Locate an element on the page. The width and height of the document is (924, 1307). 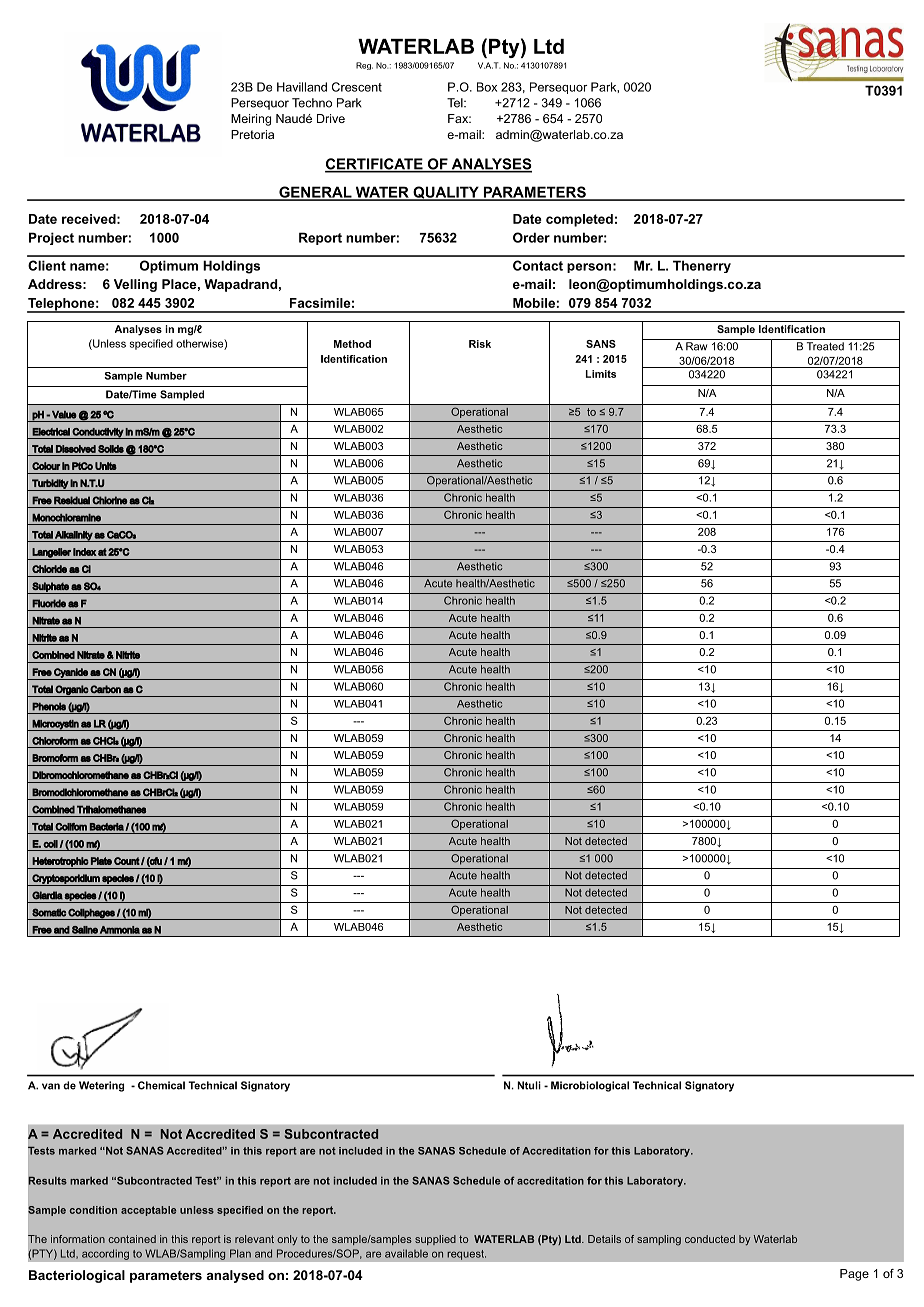
Box is located at coordinates (487, 87).
